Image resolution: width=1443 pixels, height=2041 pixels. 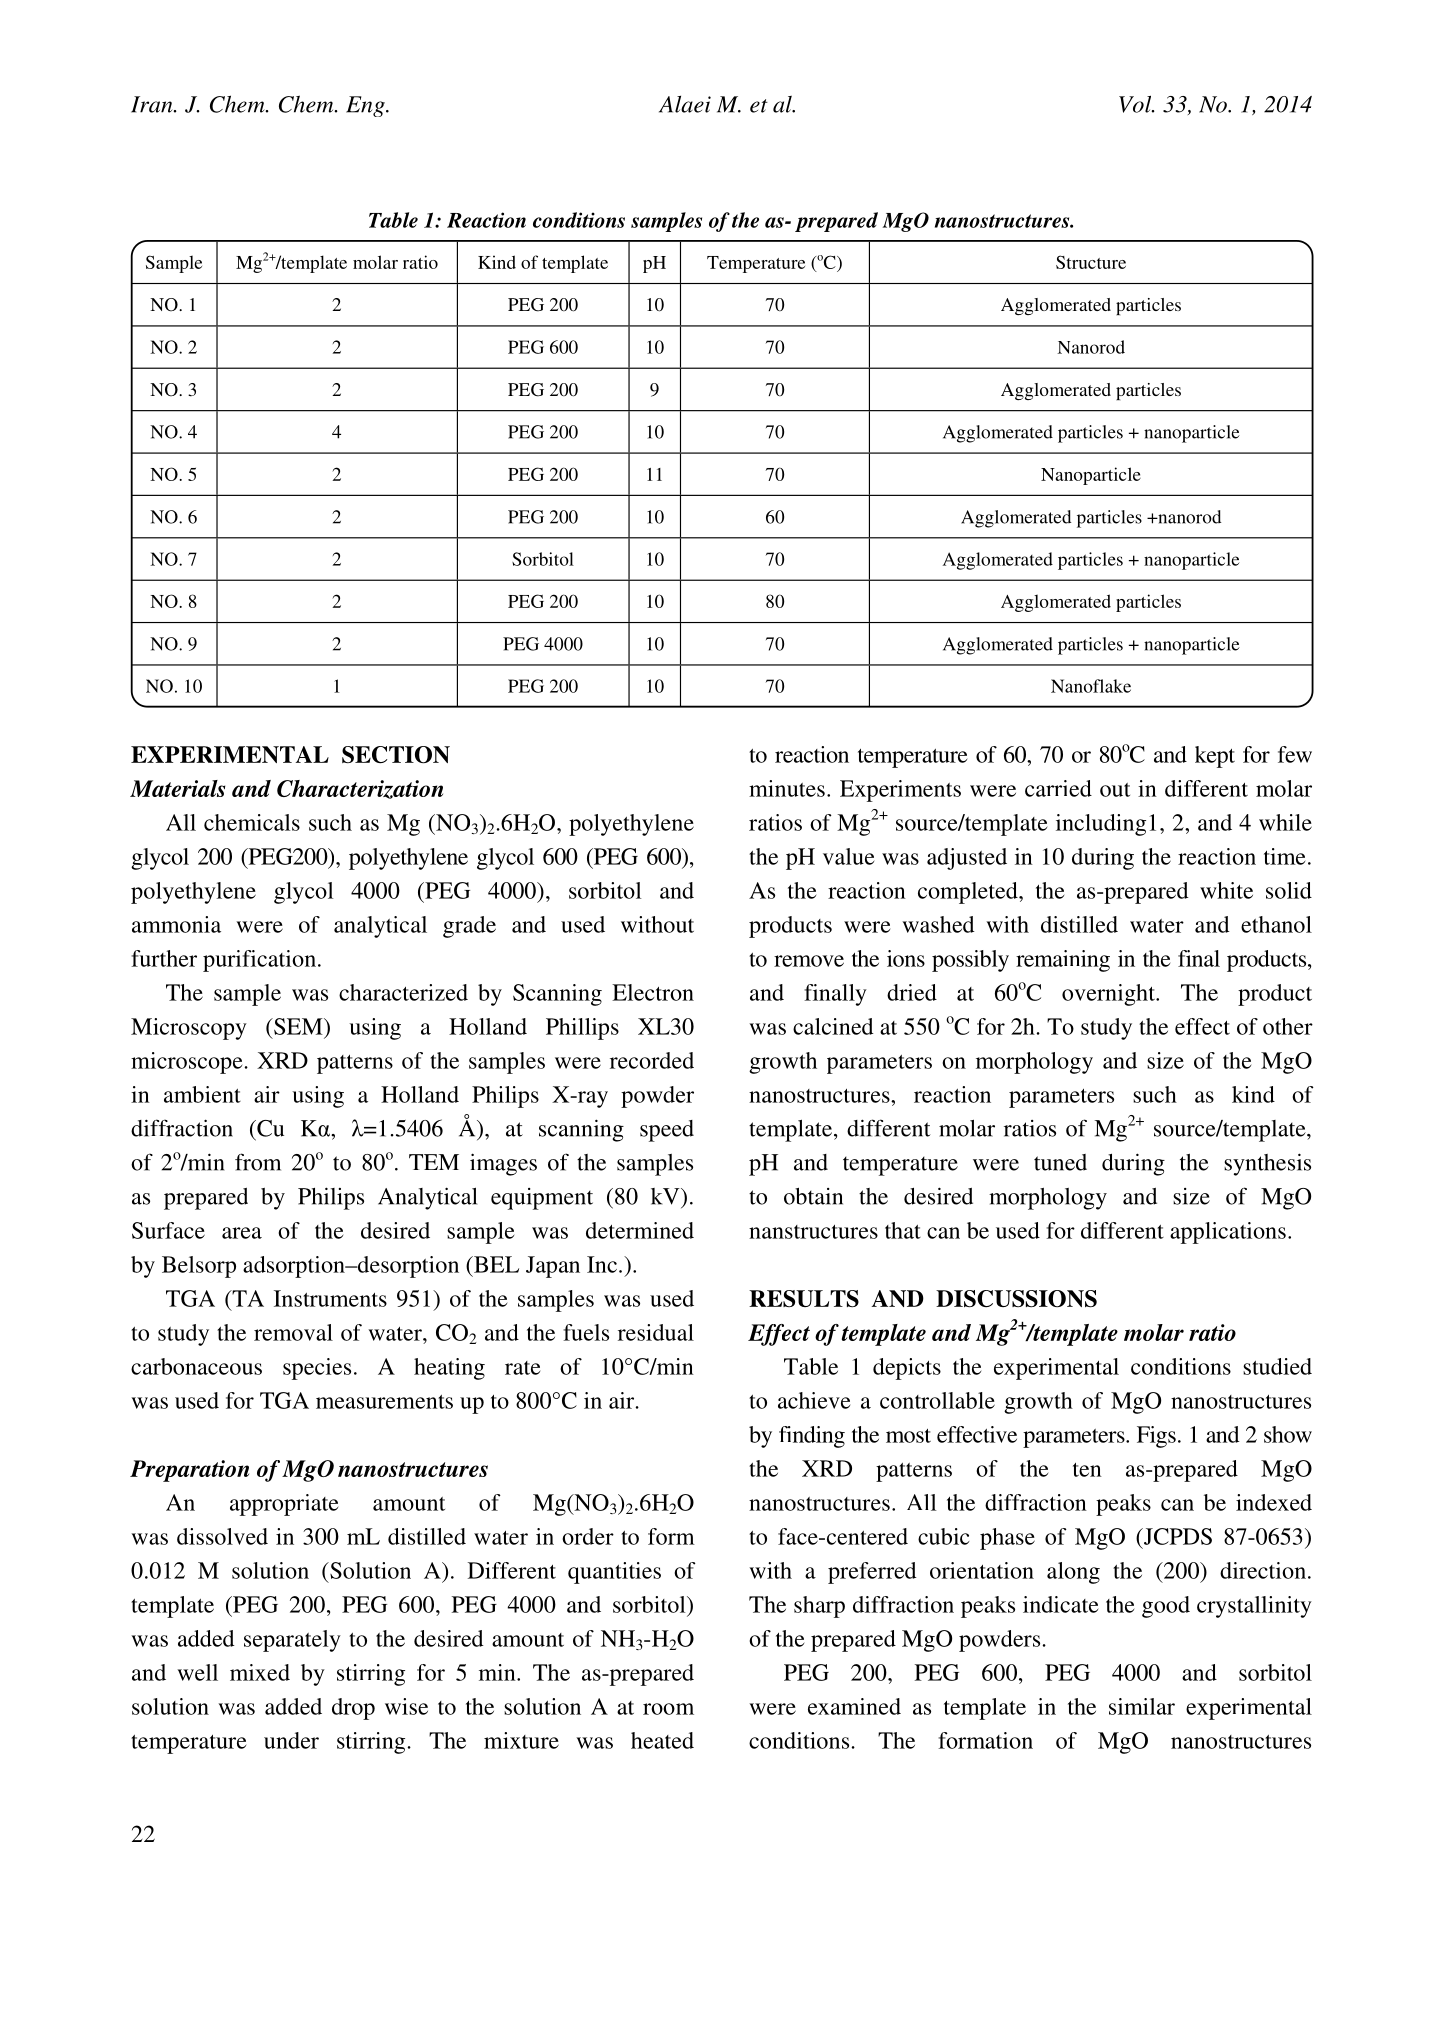 I want to click on studied, so click(x=1277, y=1366).
